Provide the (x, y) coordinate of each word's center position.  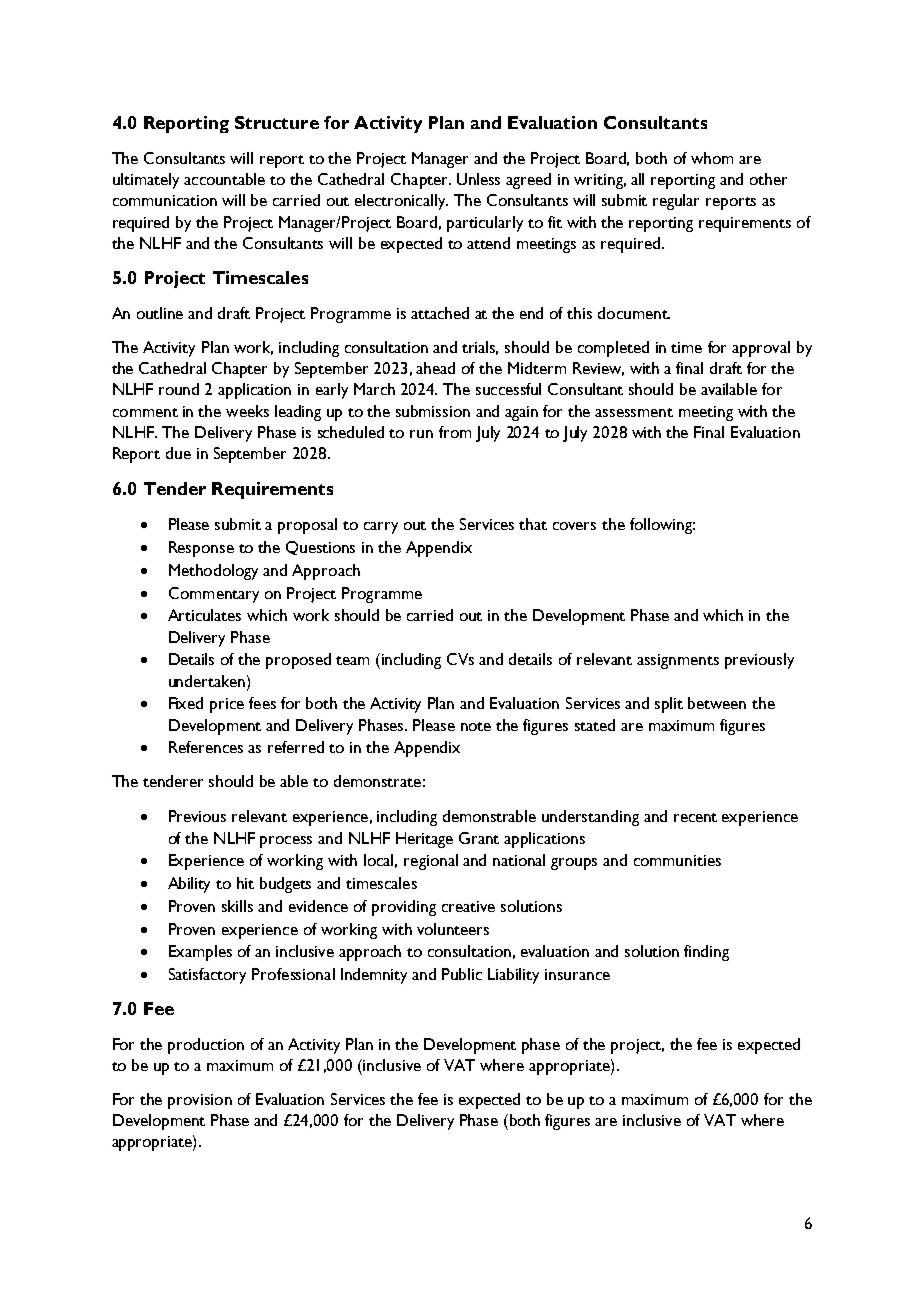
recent (695, 817)
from (455, 432)
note (476, 726)
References (206, 747)
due (178, 453)
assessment (634, 412)
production (206, 1046)
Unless (478, 179)
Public (462, 974)
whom (712, 158)
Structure (277, 122)
